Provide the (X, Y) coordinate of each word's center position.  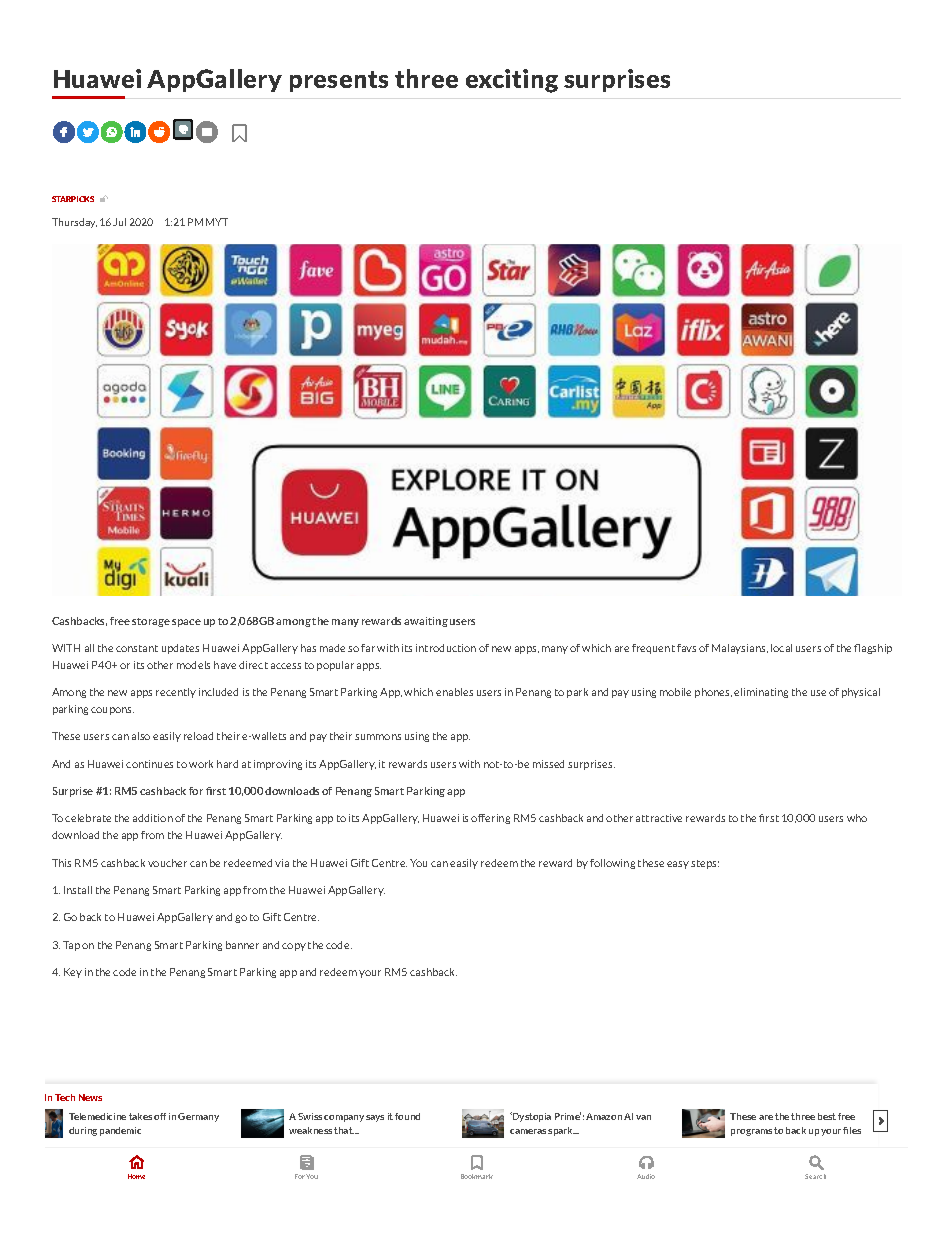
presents (339, 81)
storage (151, 622)
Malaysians (740, 649)
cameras (528, 1131)
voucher (167, 863)
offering (490, 819)
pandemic (120, 1131)
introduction (446, 648)
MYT (217, 222)
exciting (512, 81)
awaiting (426, 622)
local (781, 648)
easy (678, 865)
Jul (119, 222)
